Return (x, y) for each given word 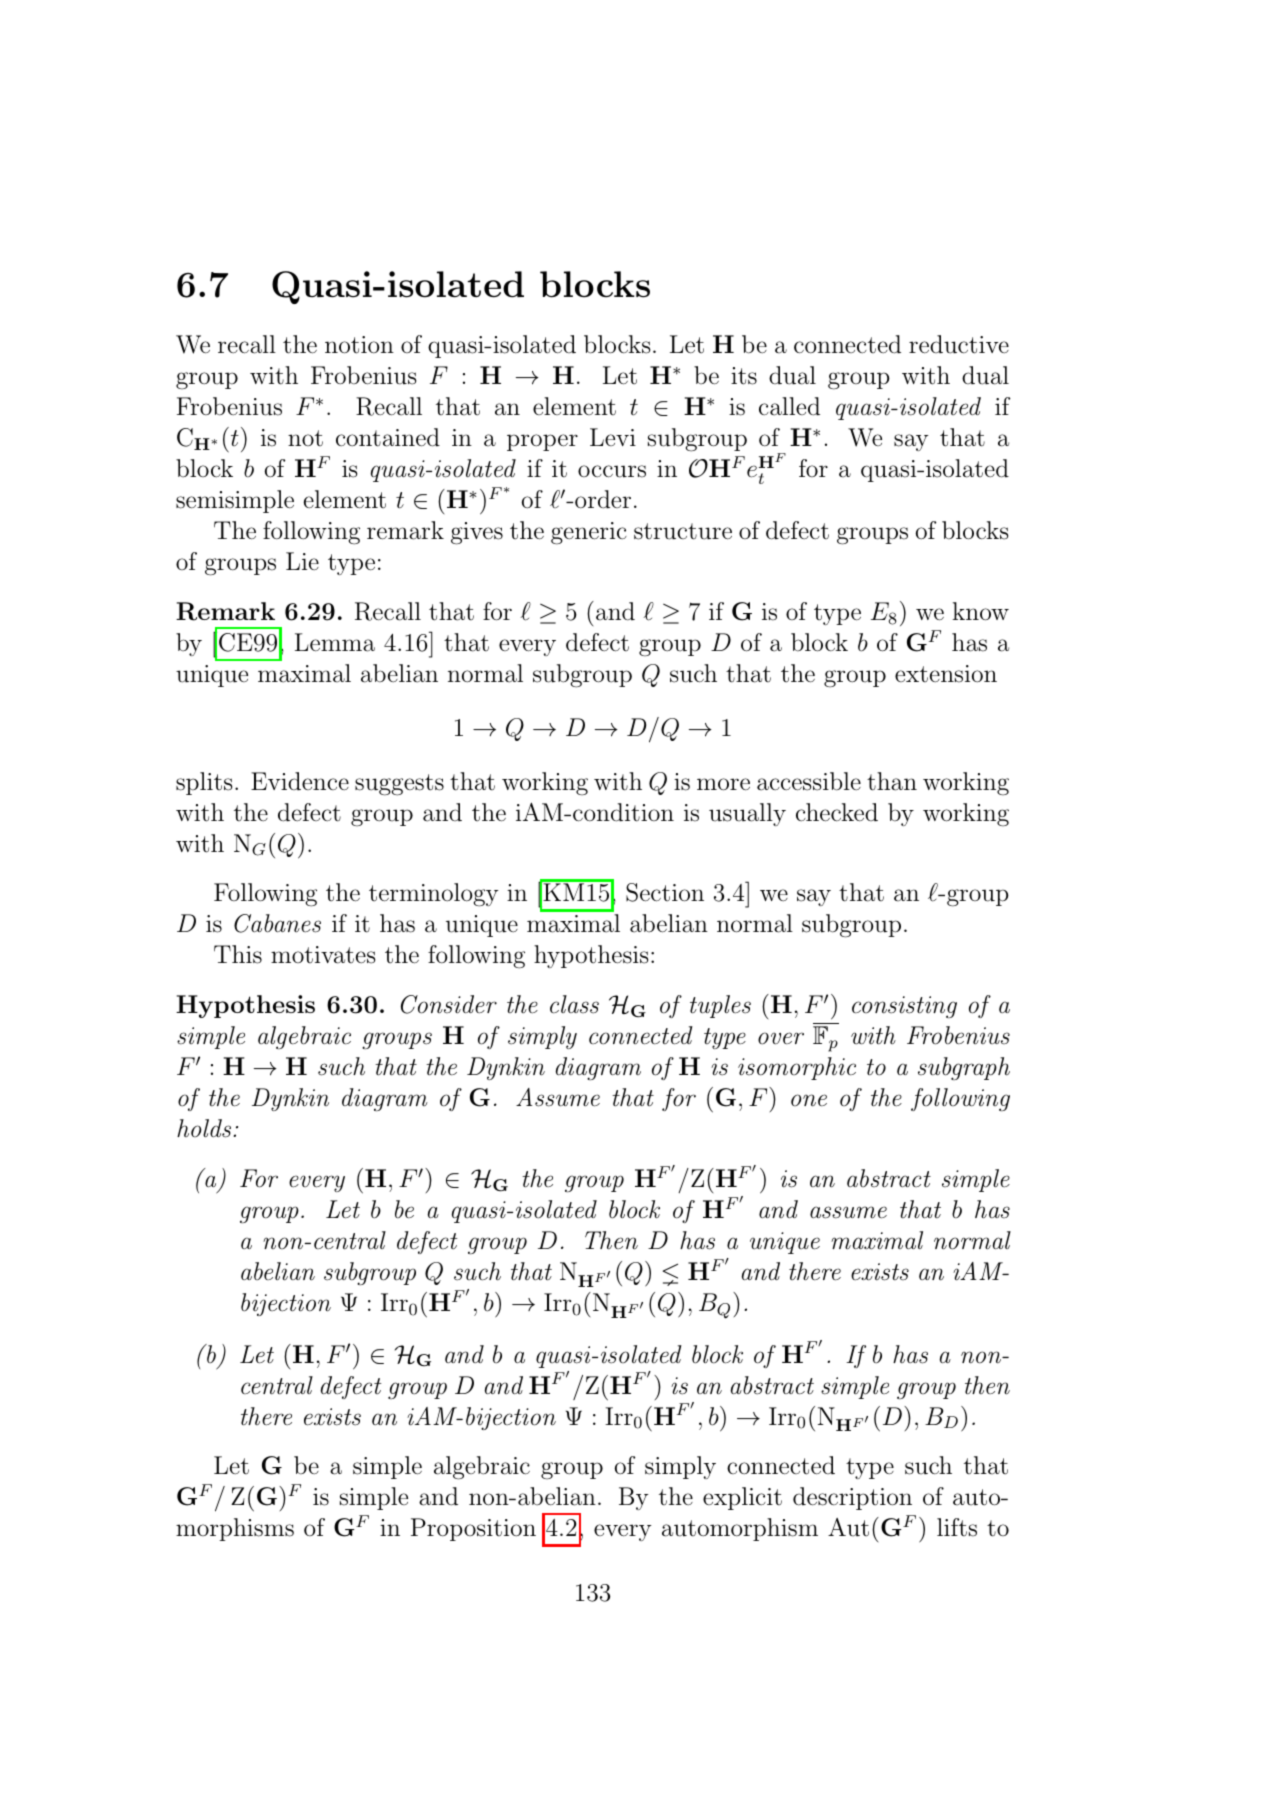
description (852, 1498)
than (892, 781)
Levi (613, 437)
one (809, 1100)
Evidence (300, 781)
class (574, 1004)
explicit (742, 1498)
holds (204, 1128)
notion (359, 345)
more (723, 784)
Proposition (473, 1529)
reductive (959, 344)
